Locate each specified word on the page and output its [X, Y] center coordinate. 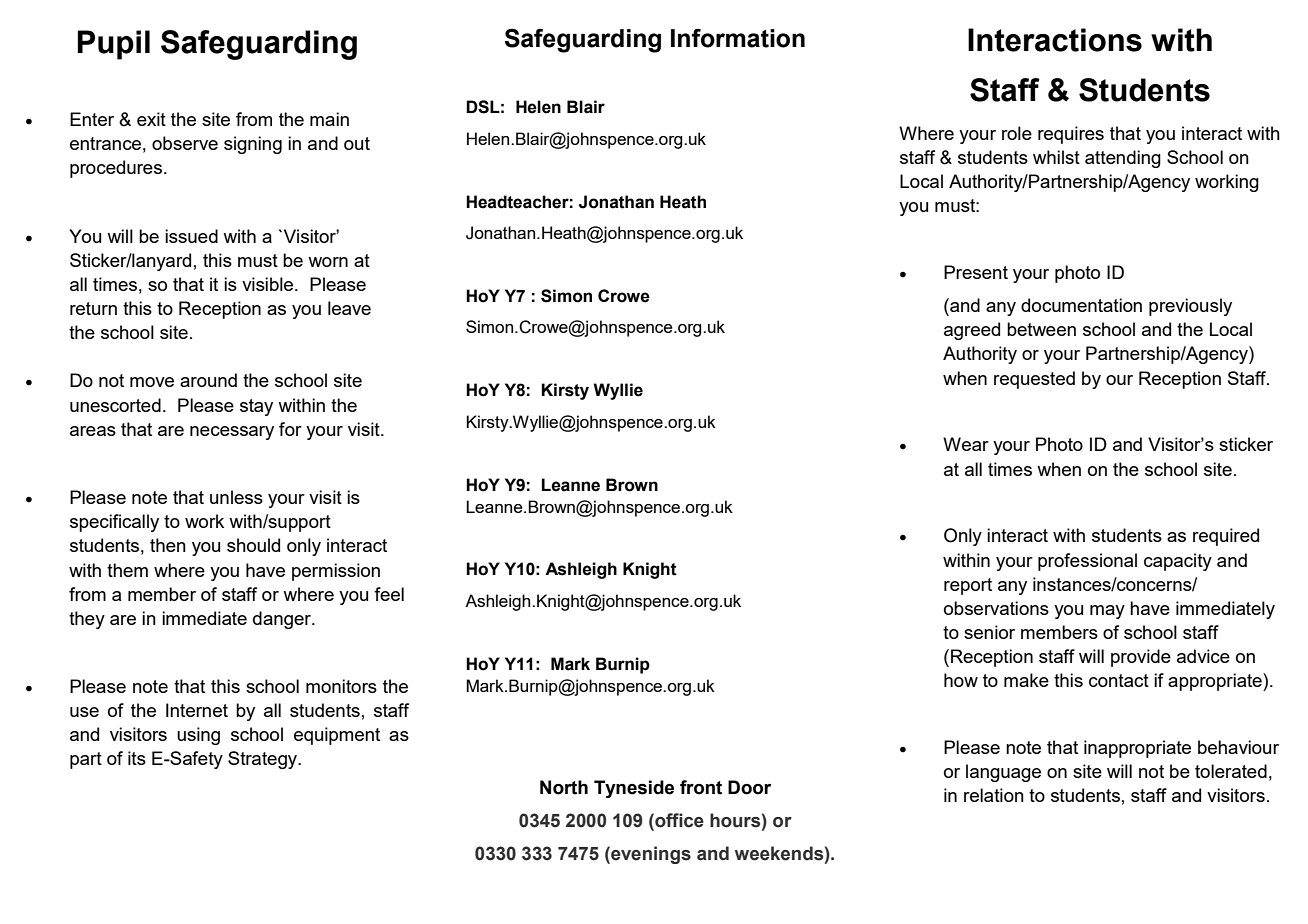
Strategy [264, 760]
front [701, 787]
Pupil [113, 45]
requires [1071, 135]
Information [738, 38]
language [1003, 773]
